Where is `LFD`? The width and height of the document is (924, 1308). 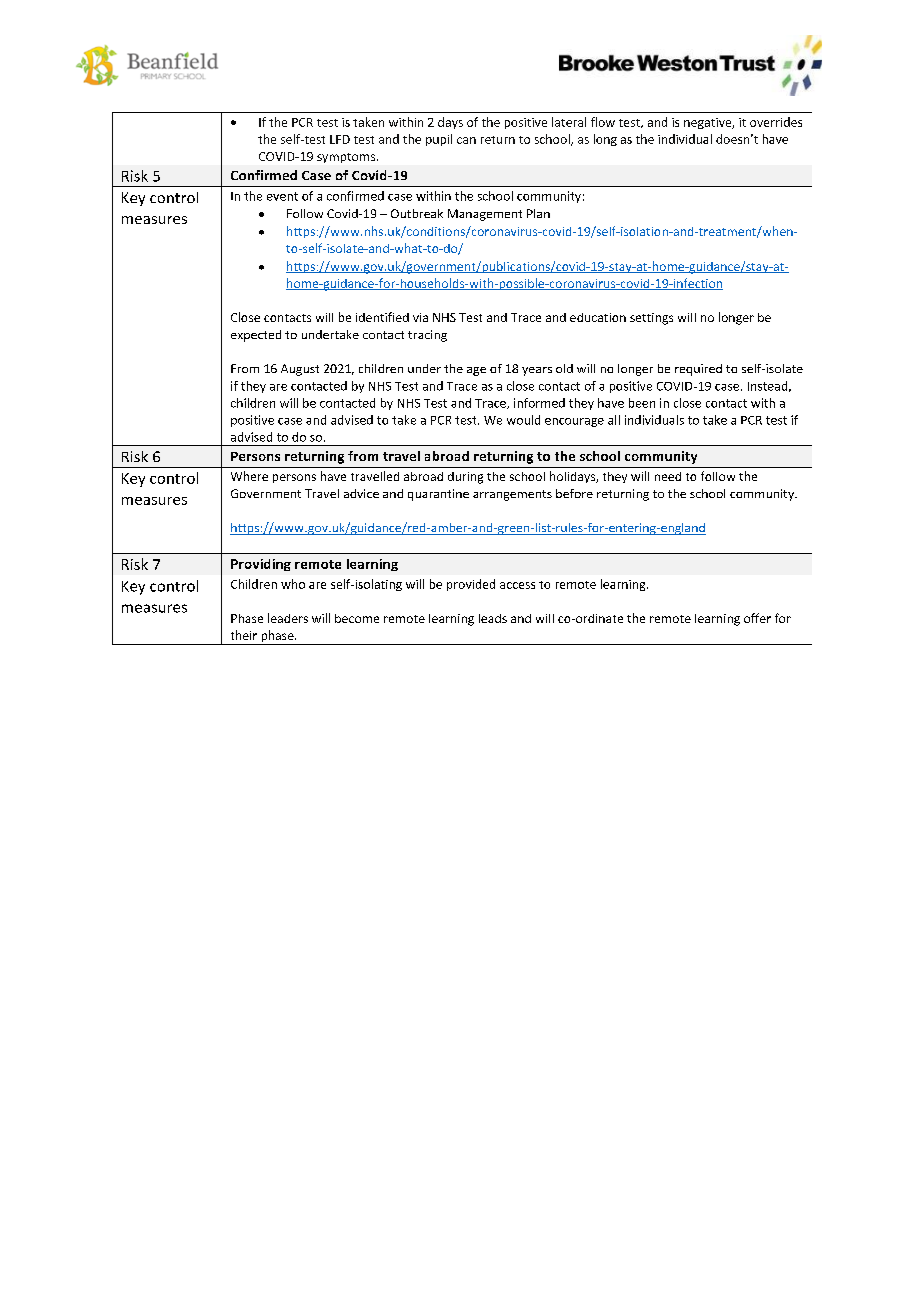
LFD is located at coordinates (340, 139).
